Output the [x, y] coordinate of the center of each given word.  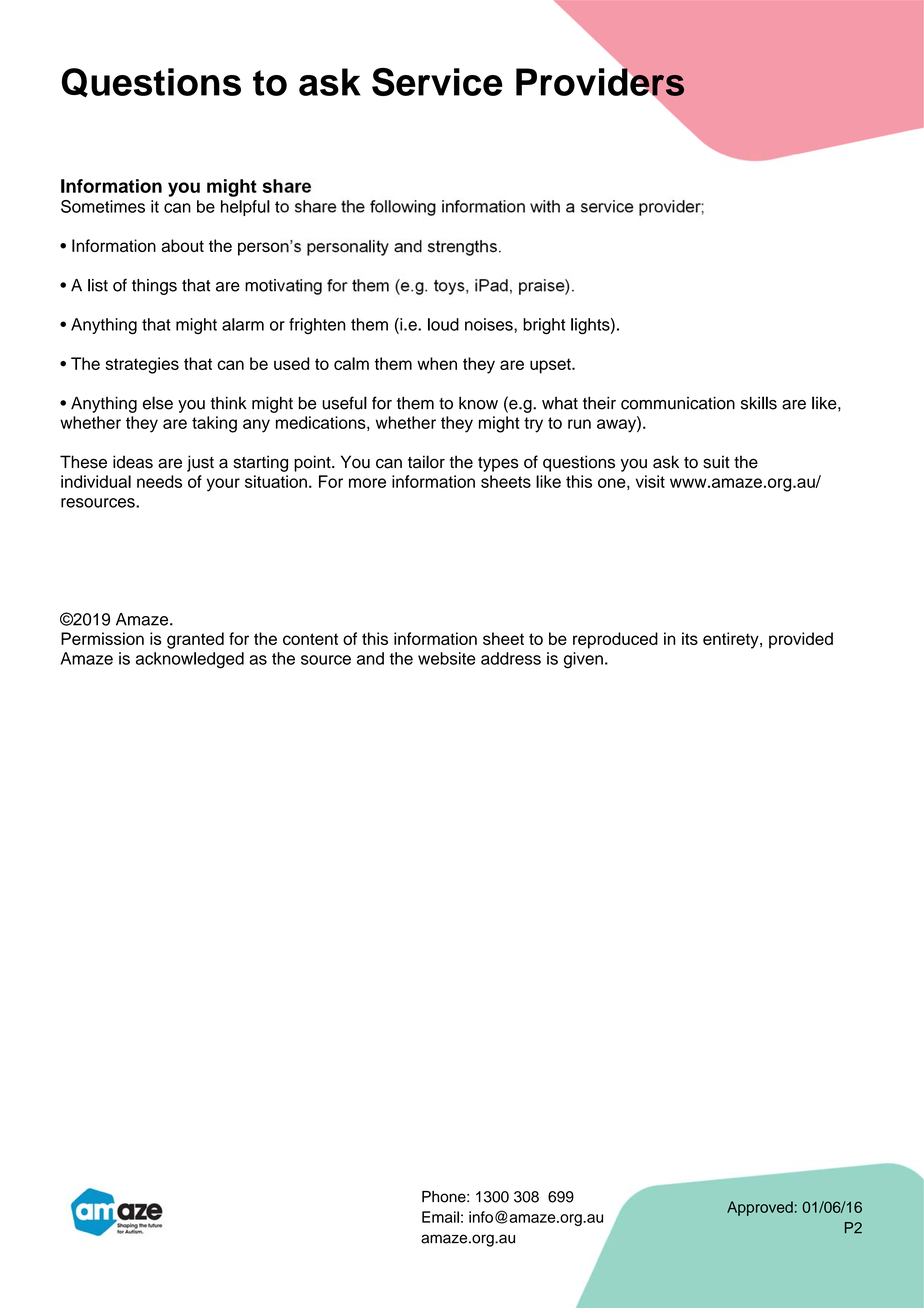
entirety [732, 640]
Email [440, 1217]
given [583, 660]
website [447, 658]
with [545, 206]
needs [159, 481]
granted [195, 640]
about [182, 245]
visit [650, 481]
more [367, 483]
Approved [760, 1208]
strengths [462, 248]
